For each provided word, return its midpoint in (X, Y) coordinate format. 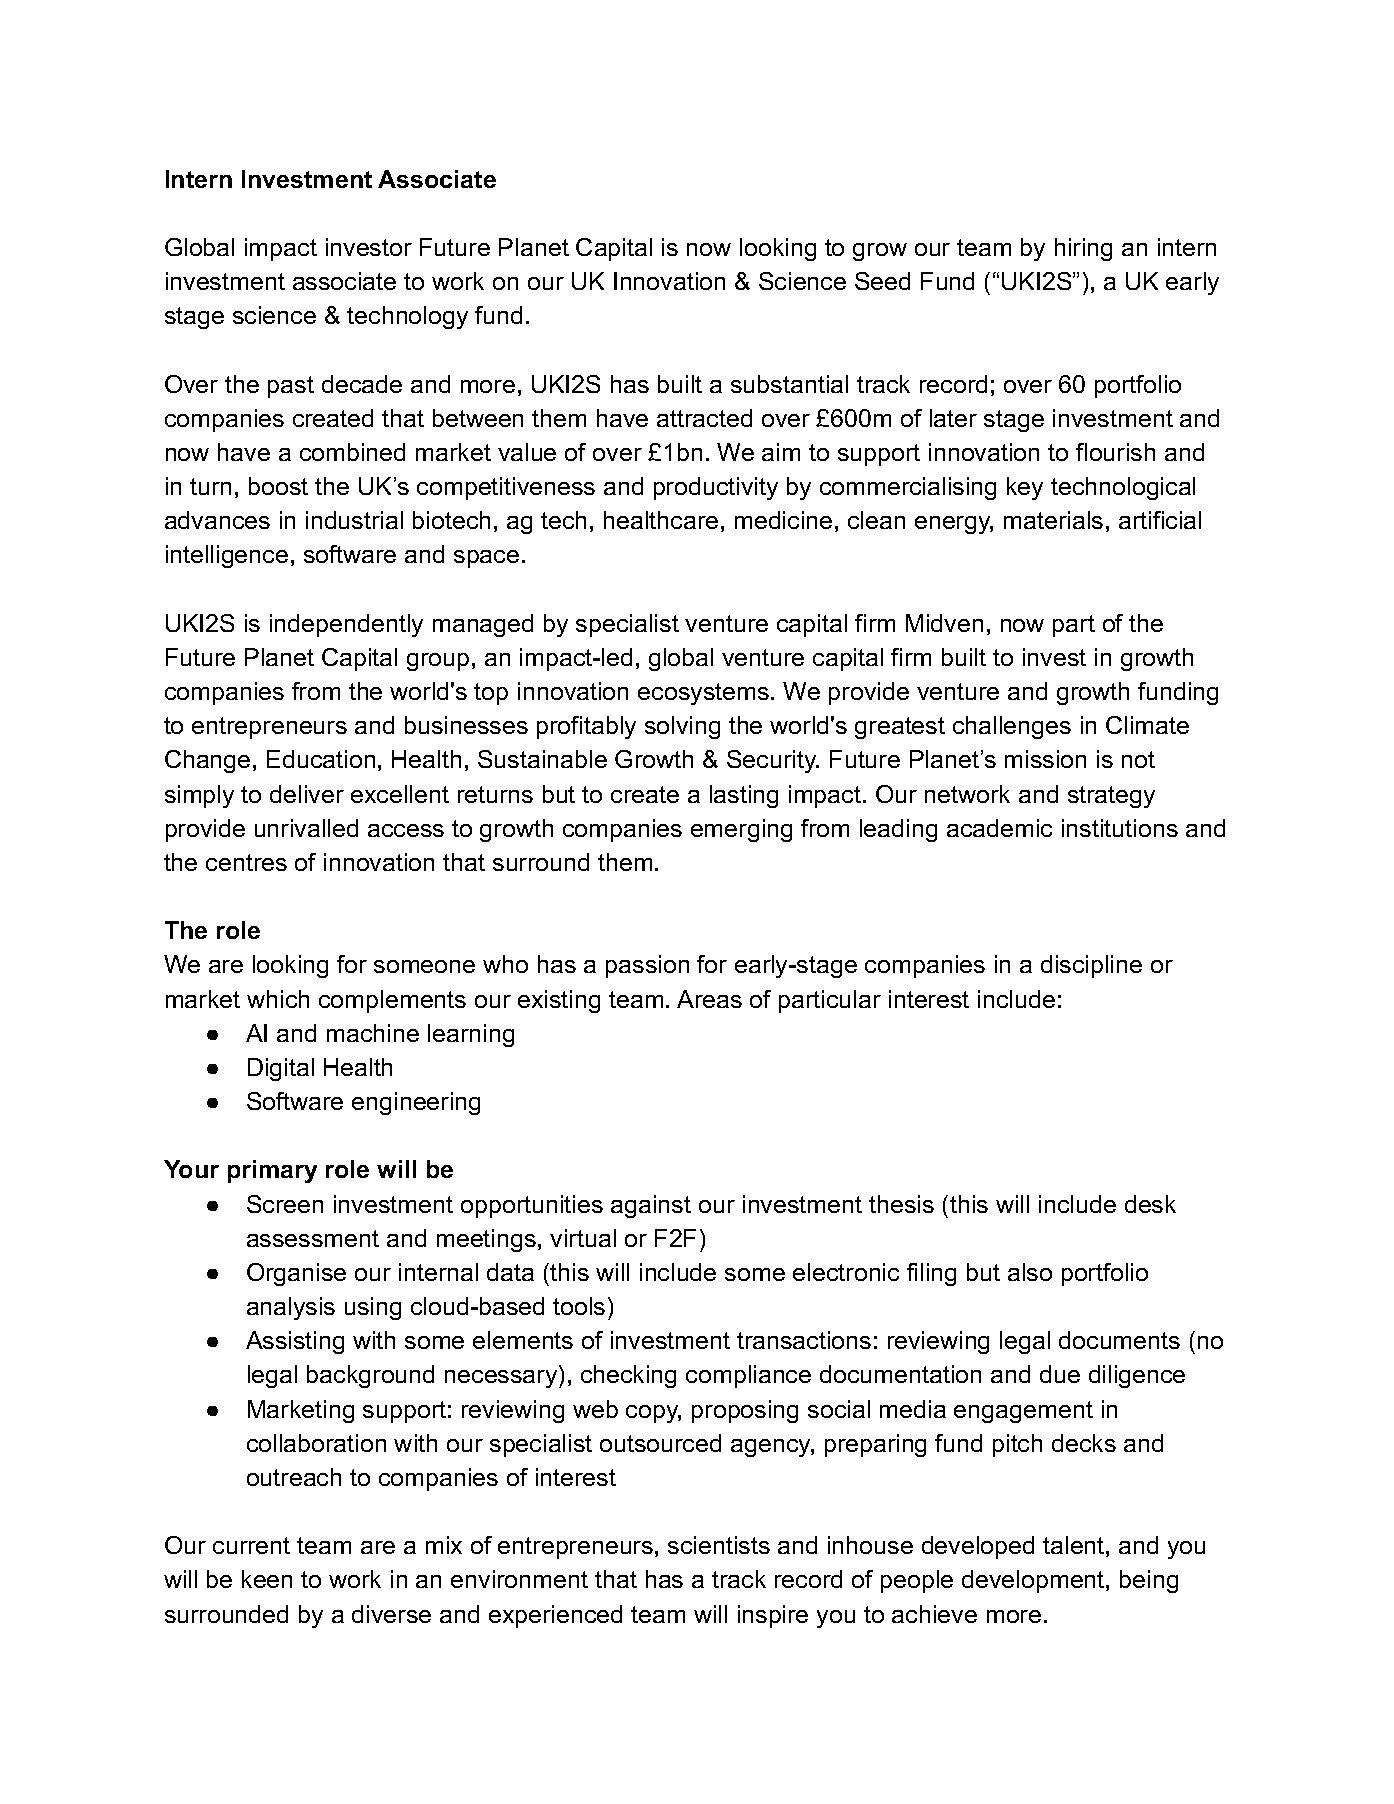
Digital (281, 1069)
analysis (291, 1308)
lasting (744, 796)
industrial (354, 520)
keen (267, 1579)
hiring (1083, 249)
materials (1053, 520)
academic (999, 828)
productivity (716, 488)
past (291, 387)
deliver (307, 794)
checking (628, 1376)
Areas (709, 999)
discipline (1091, 966)
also (1030, 1272)
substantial (789, 384)
